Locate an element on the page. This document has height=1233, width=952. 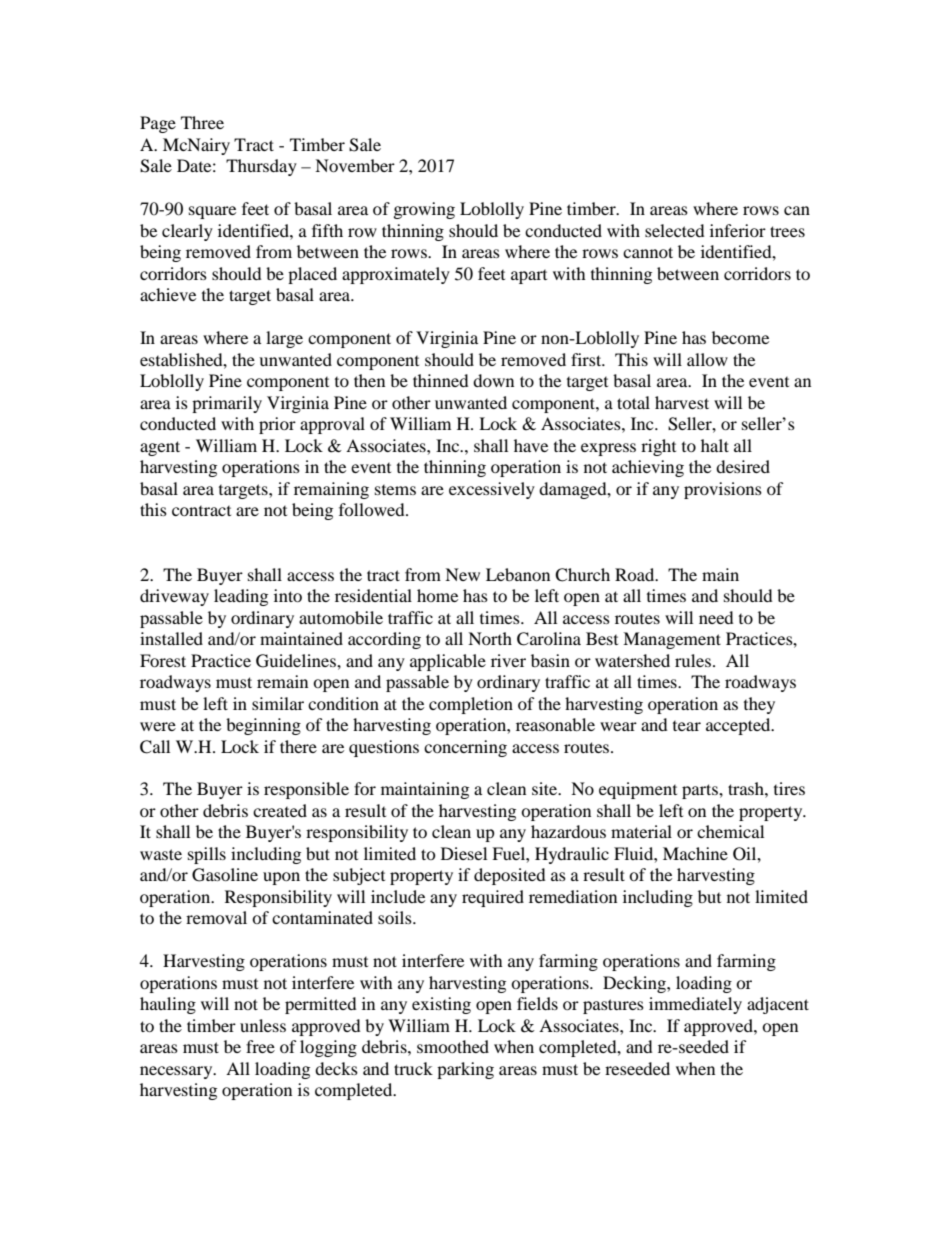
leading is located at coordinates (241, 597).
